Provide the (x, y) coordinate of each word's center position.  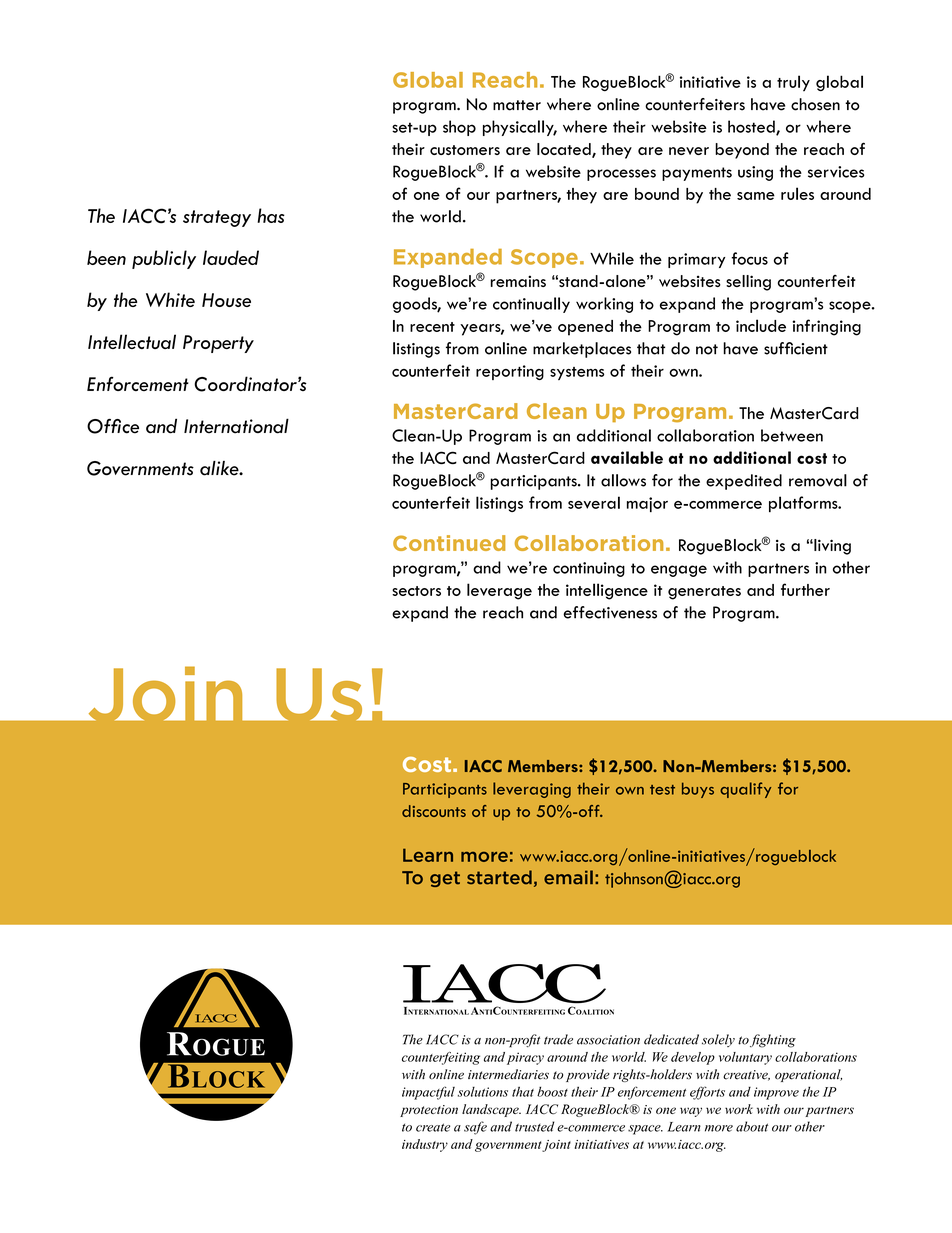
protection (429, 1111)
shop (459, 128)
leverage (499, 591)
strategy (217, 218)
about (752, 1126)
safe (475, 1128)
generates (704, 593)
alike (220, 468)
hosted (752, 127)
